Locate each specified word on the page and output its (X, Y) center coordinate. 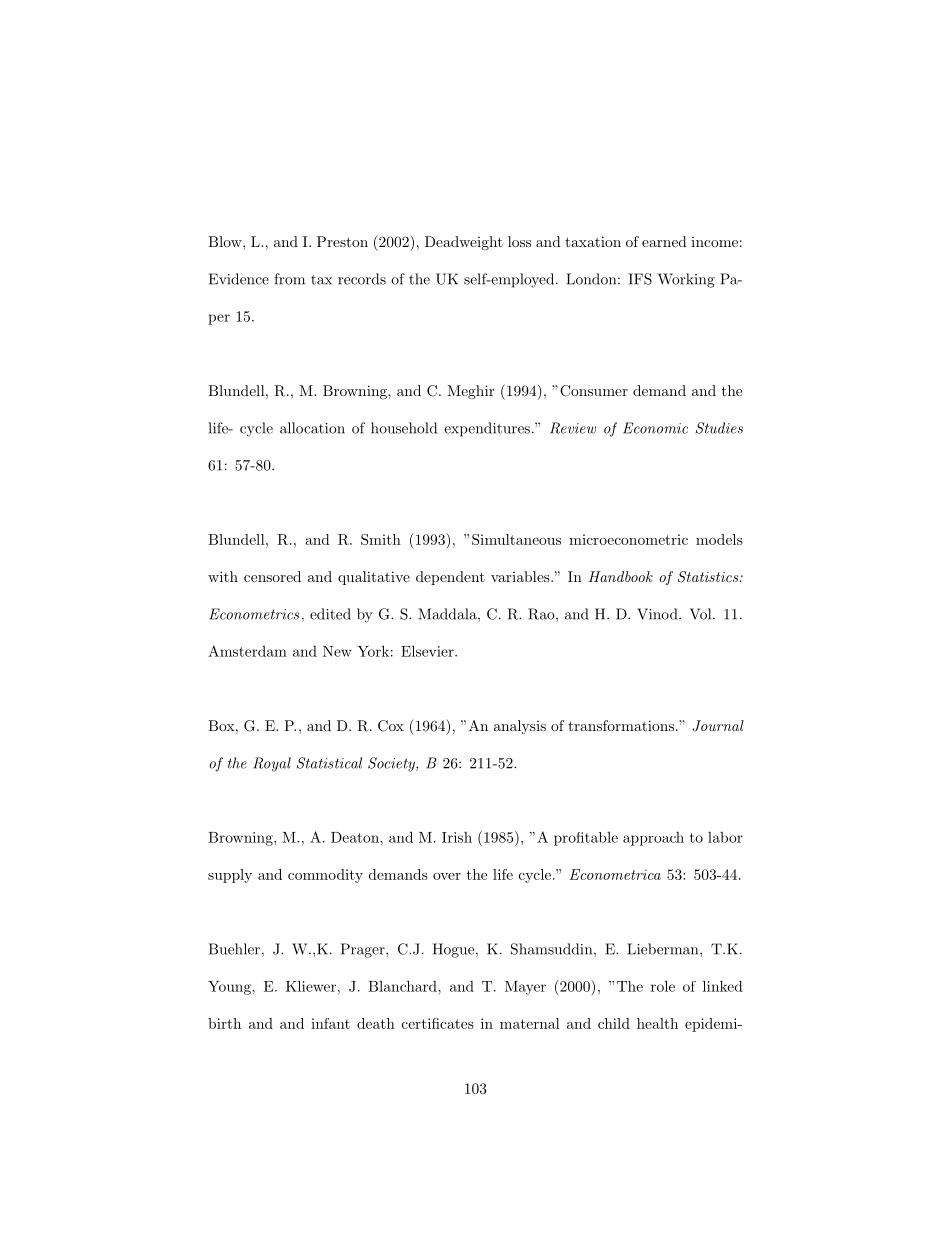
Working (686, 280)
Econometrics (254, 614)
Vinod (658, 614)
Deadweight (464, 243)
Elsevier (428, 651)
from (289, 279)
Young (230, 988)
